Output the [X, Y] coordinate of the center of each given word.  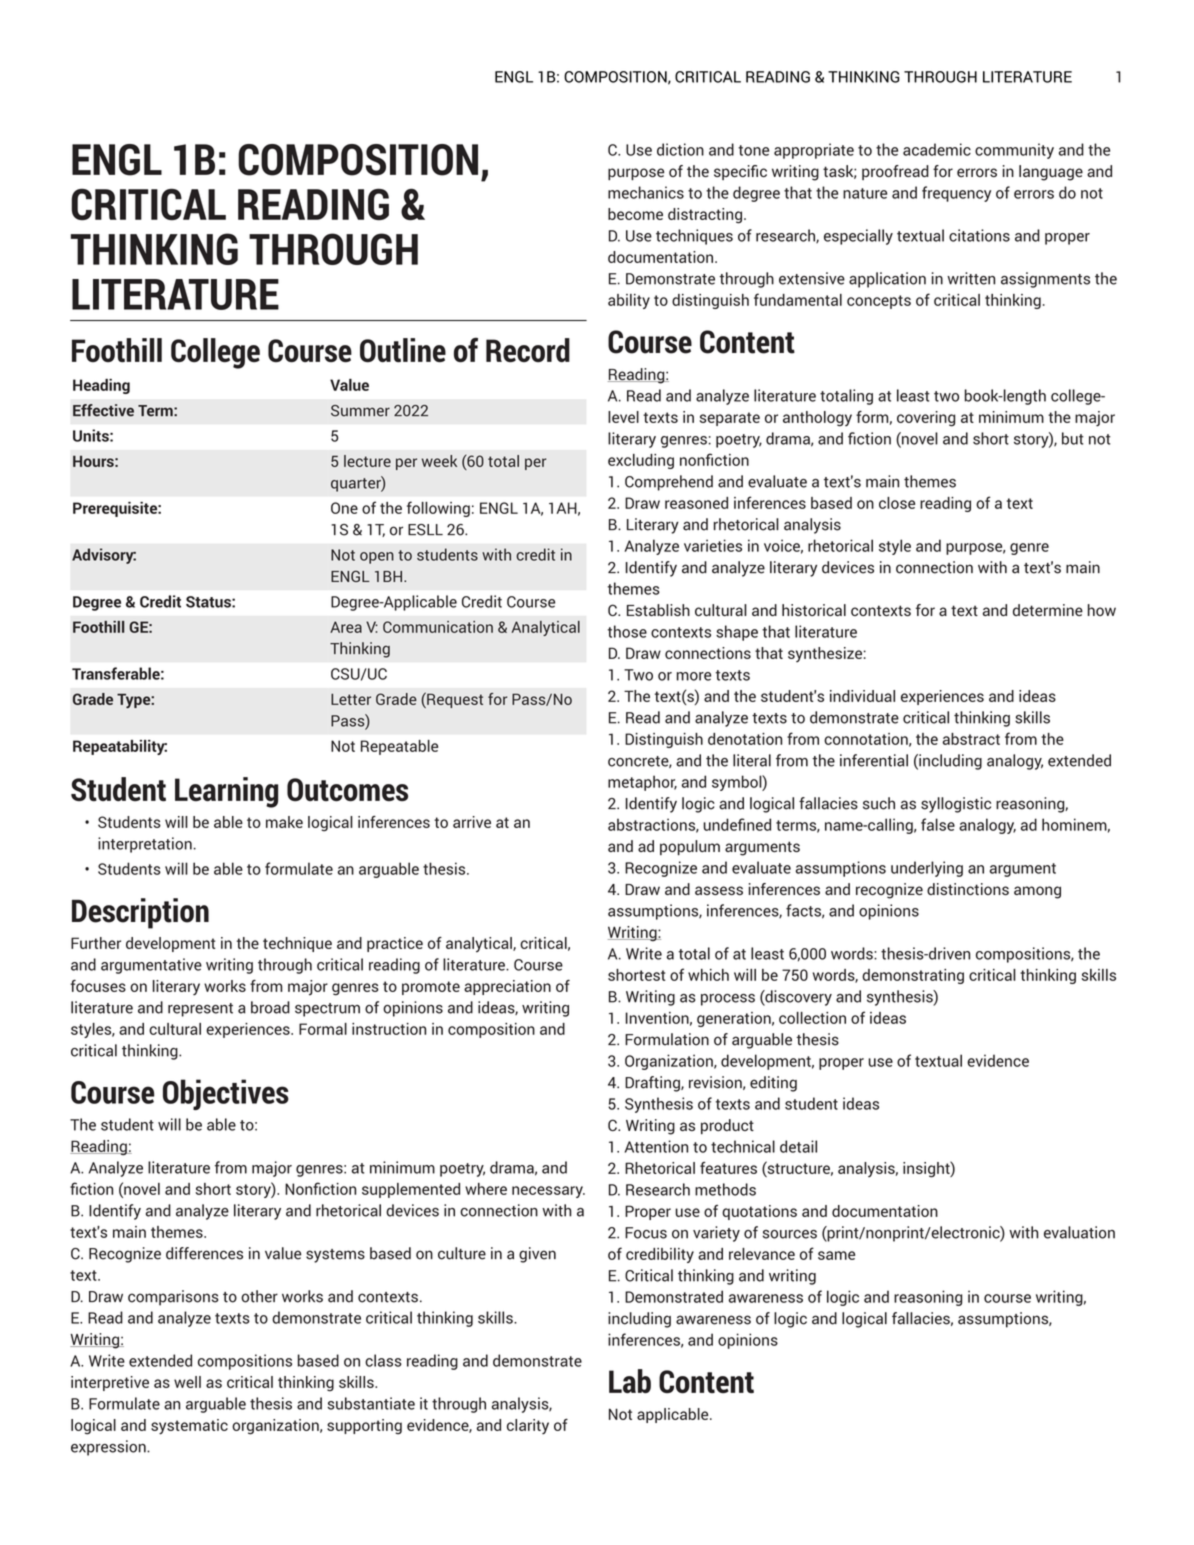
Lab [630, 1381]
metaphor [642, 783]
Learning [226, 792]
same [836, 1255]
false [938, 824]
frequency [956, 194]
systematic [189, 1427]
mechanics [646, 192]
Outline [403, 350]
